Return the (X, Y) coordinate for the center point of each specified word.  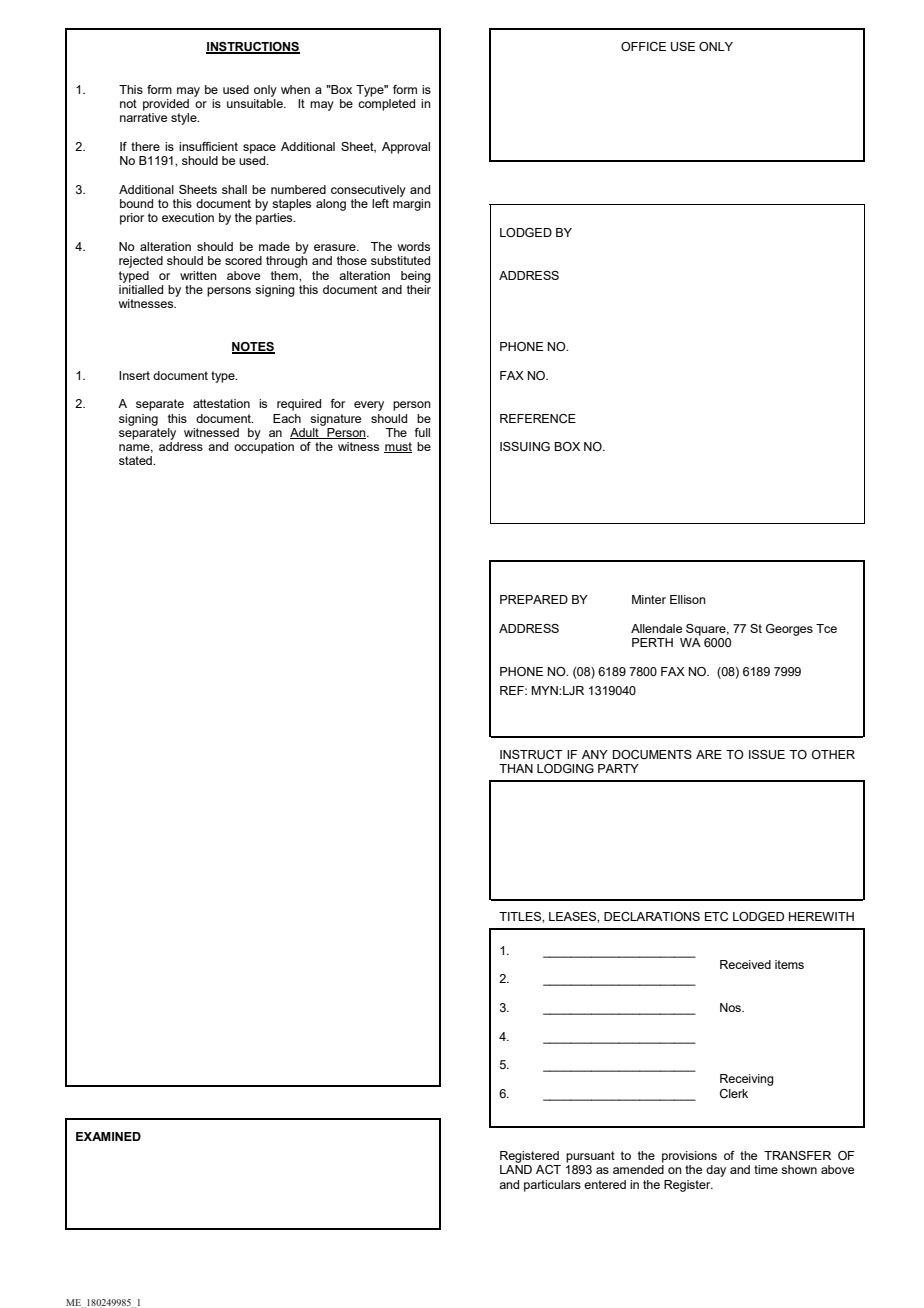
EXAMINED (108, 1136)
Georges (789, 630)
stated (136, 460)
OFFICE (643, 46)
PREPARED (534, 599)
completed (386, 105)
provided (166, 105)
